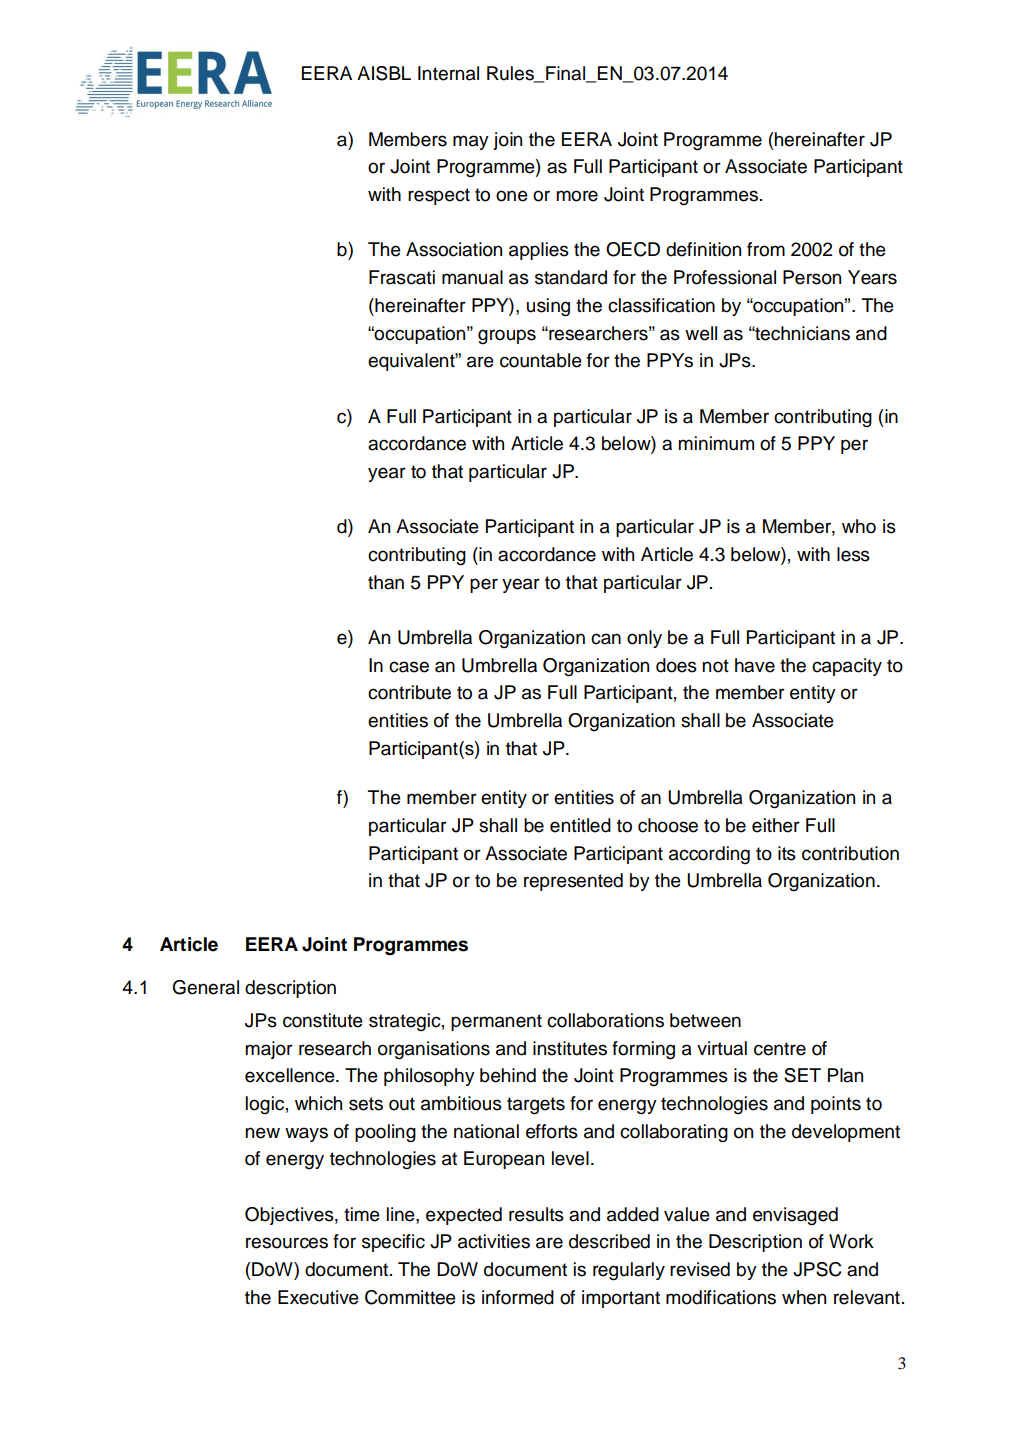 This screenshot has height=1456, width=1029. I want to click on contribute, so click(409, 692).
